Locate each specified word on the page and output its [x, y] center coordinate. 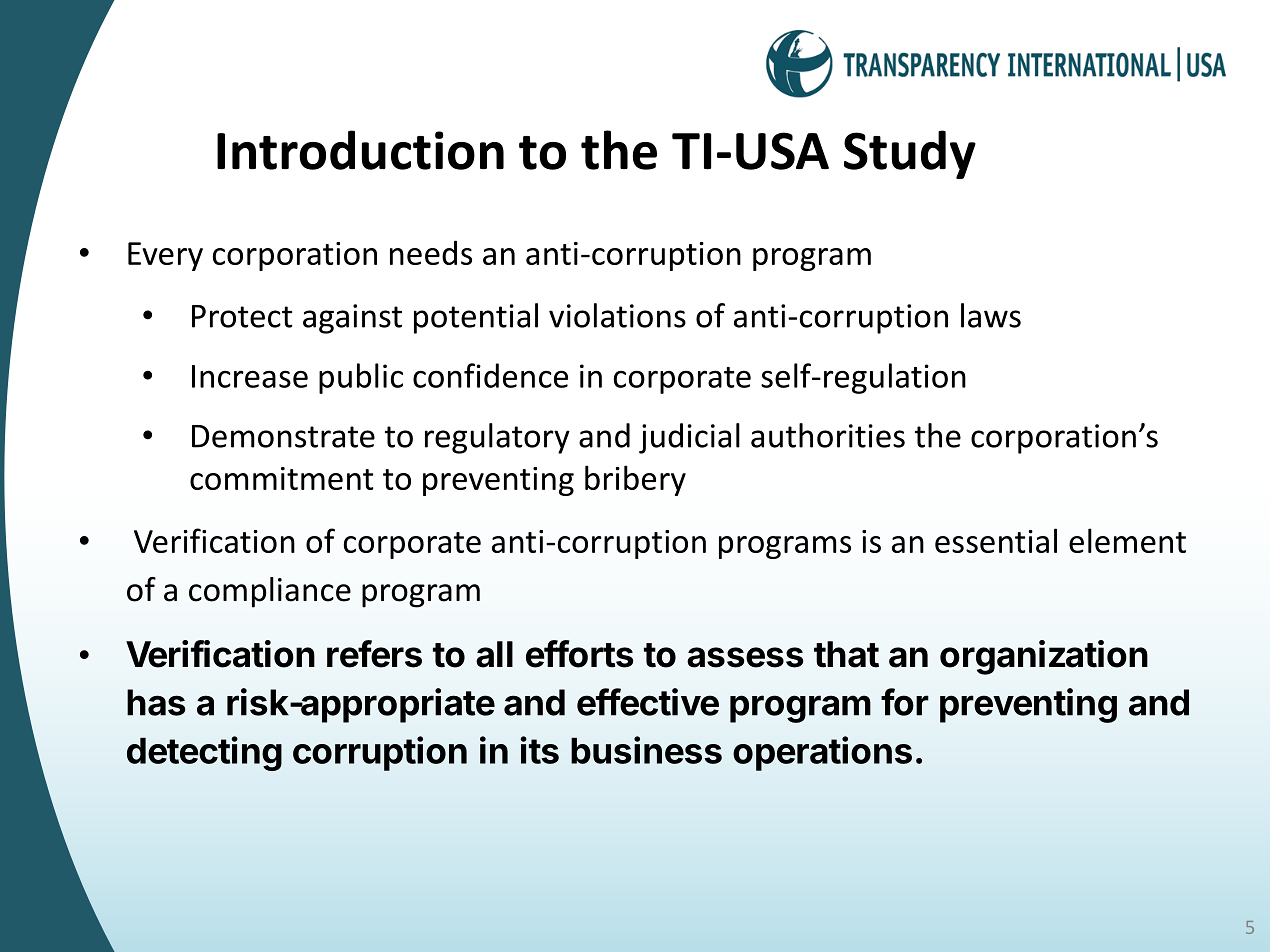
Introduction [360, 150]
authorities [828, 435]
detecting [204, 753]
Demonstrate [283, 436]
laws [991, 315]
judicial [689, 438]
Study [910, 154]
